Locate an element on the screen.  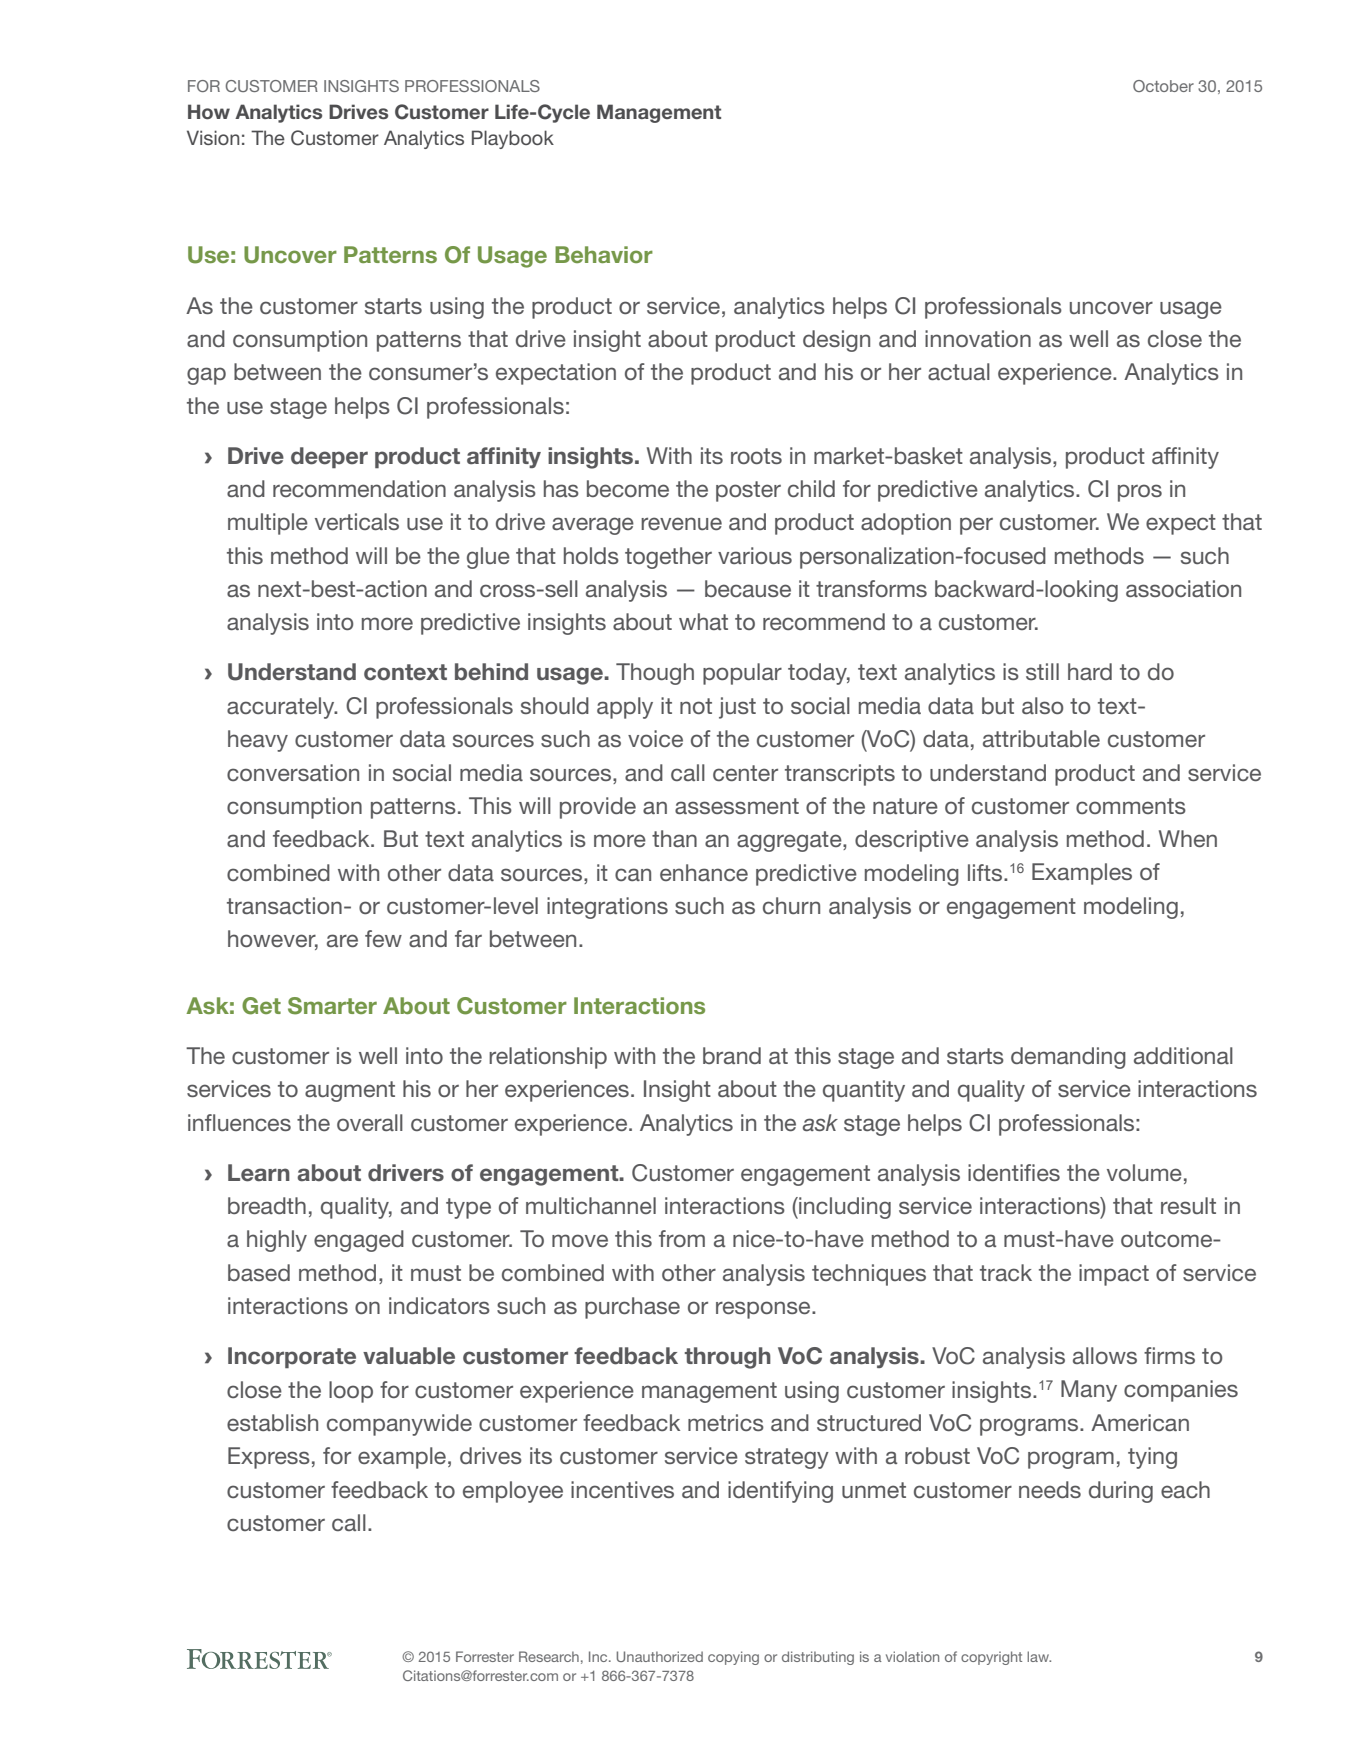
are is located at coordinates (342, 940).
